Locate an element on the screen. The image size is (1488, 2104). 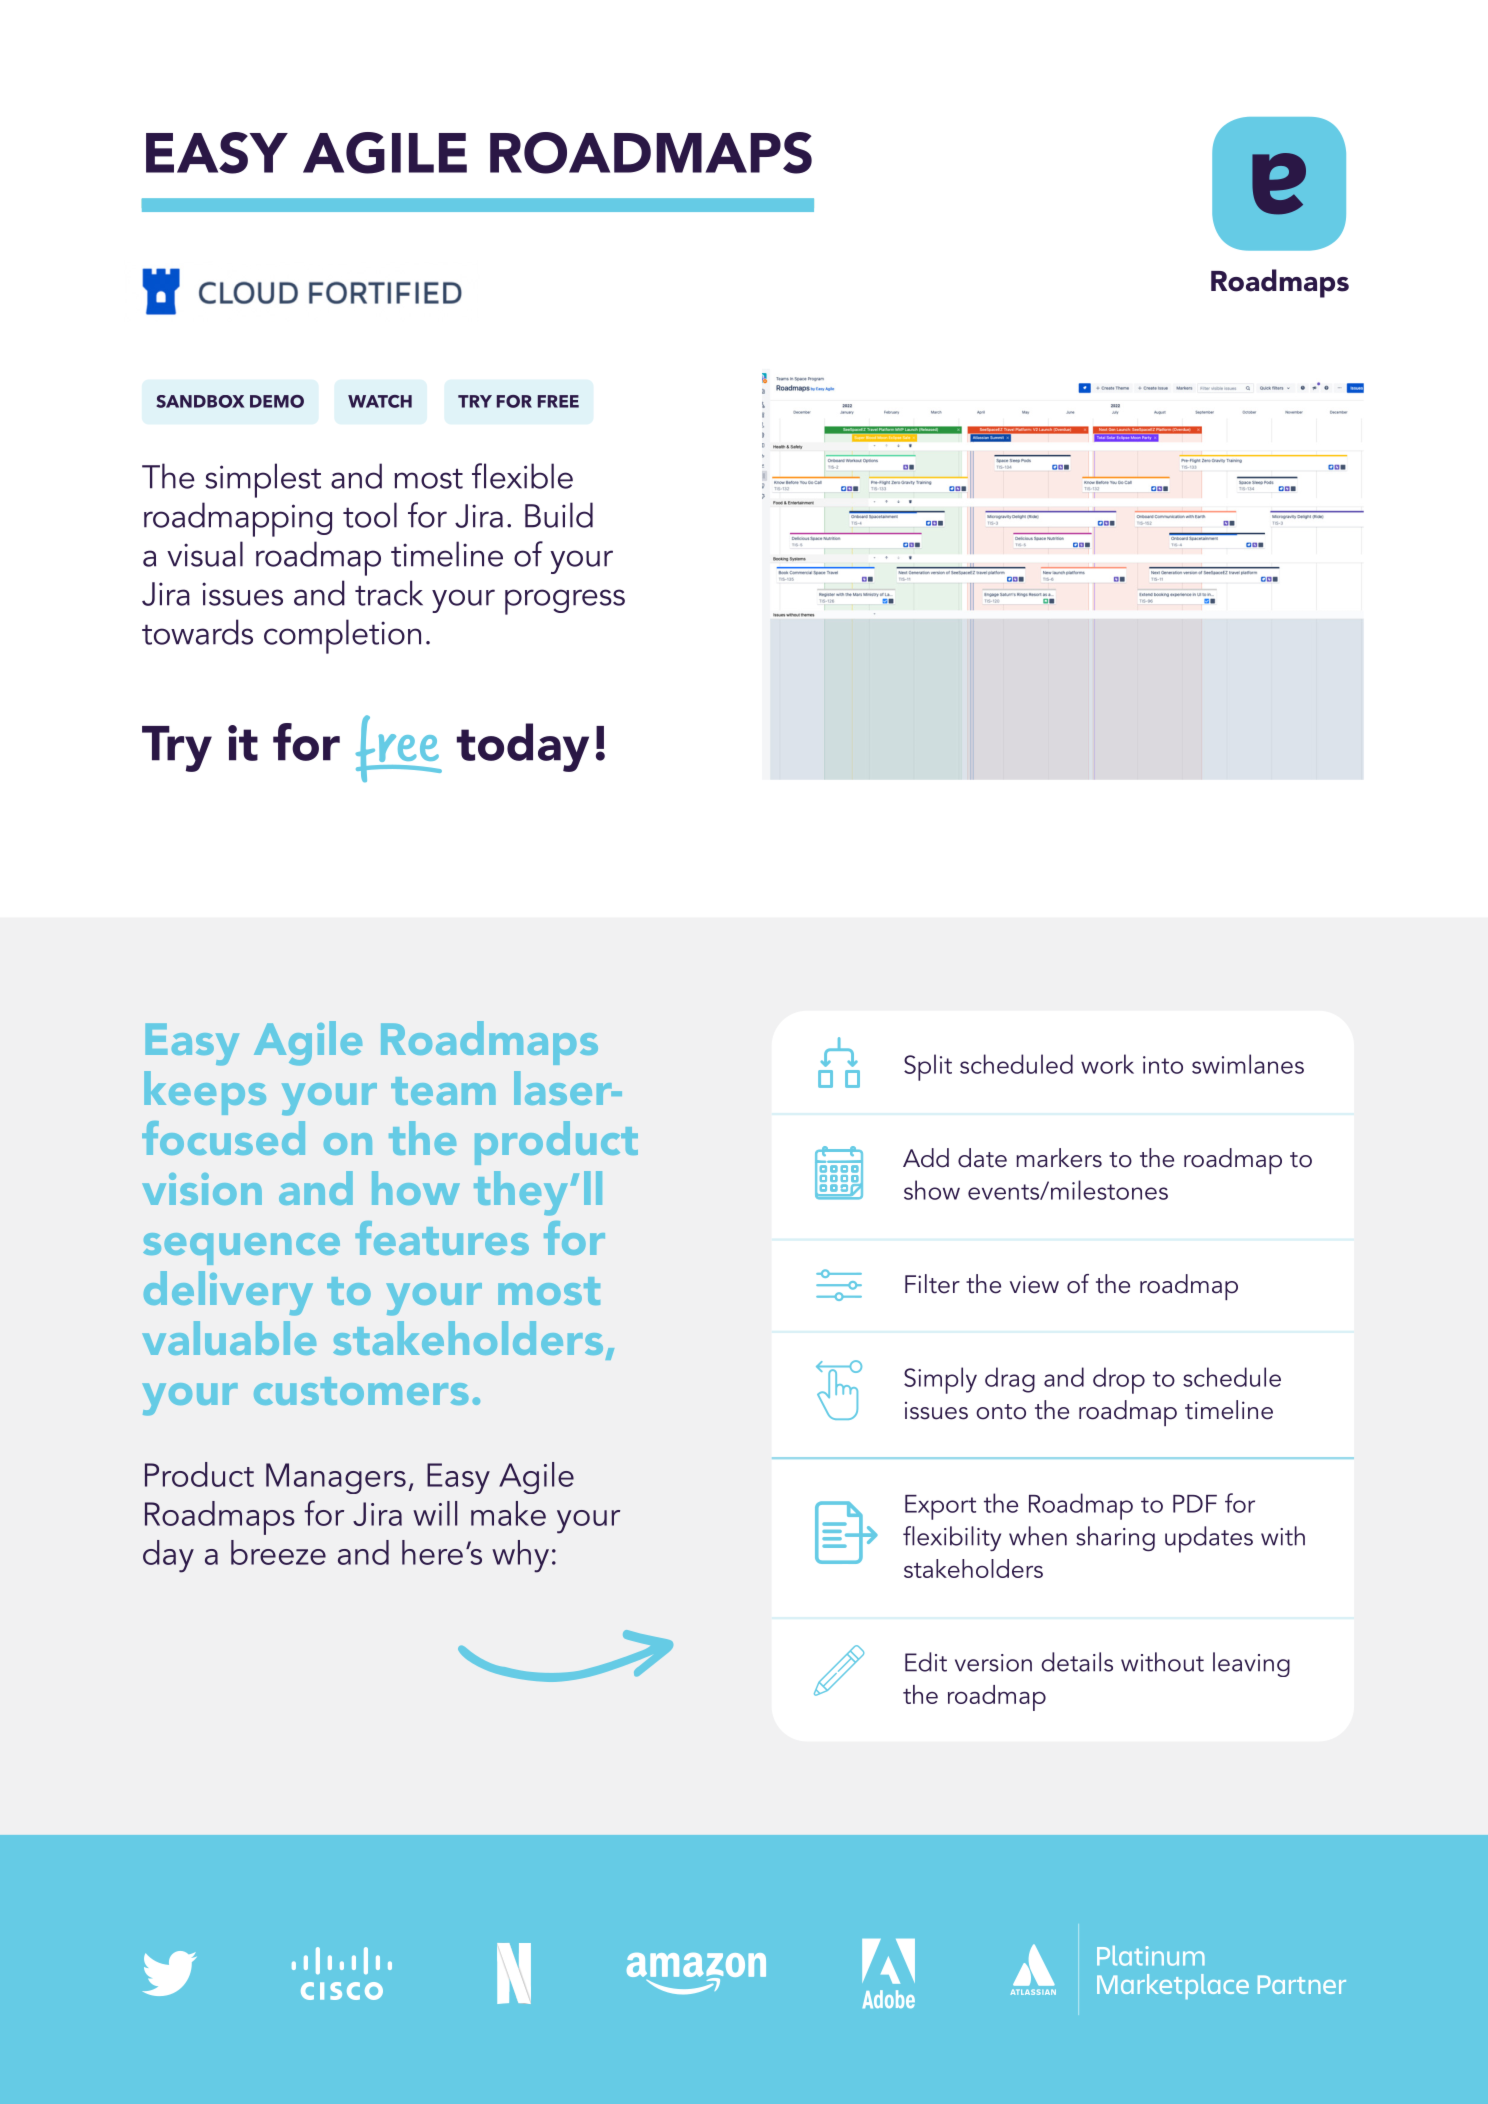
DEMO is located at coordinates (277, 401).
